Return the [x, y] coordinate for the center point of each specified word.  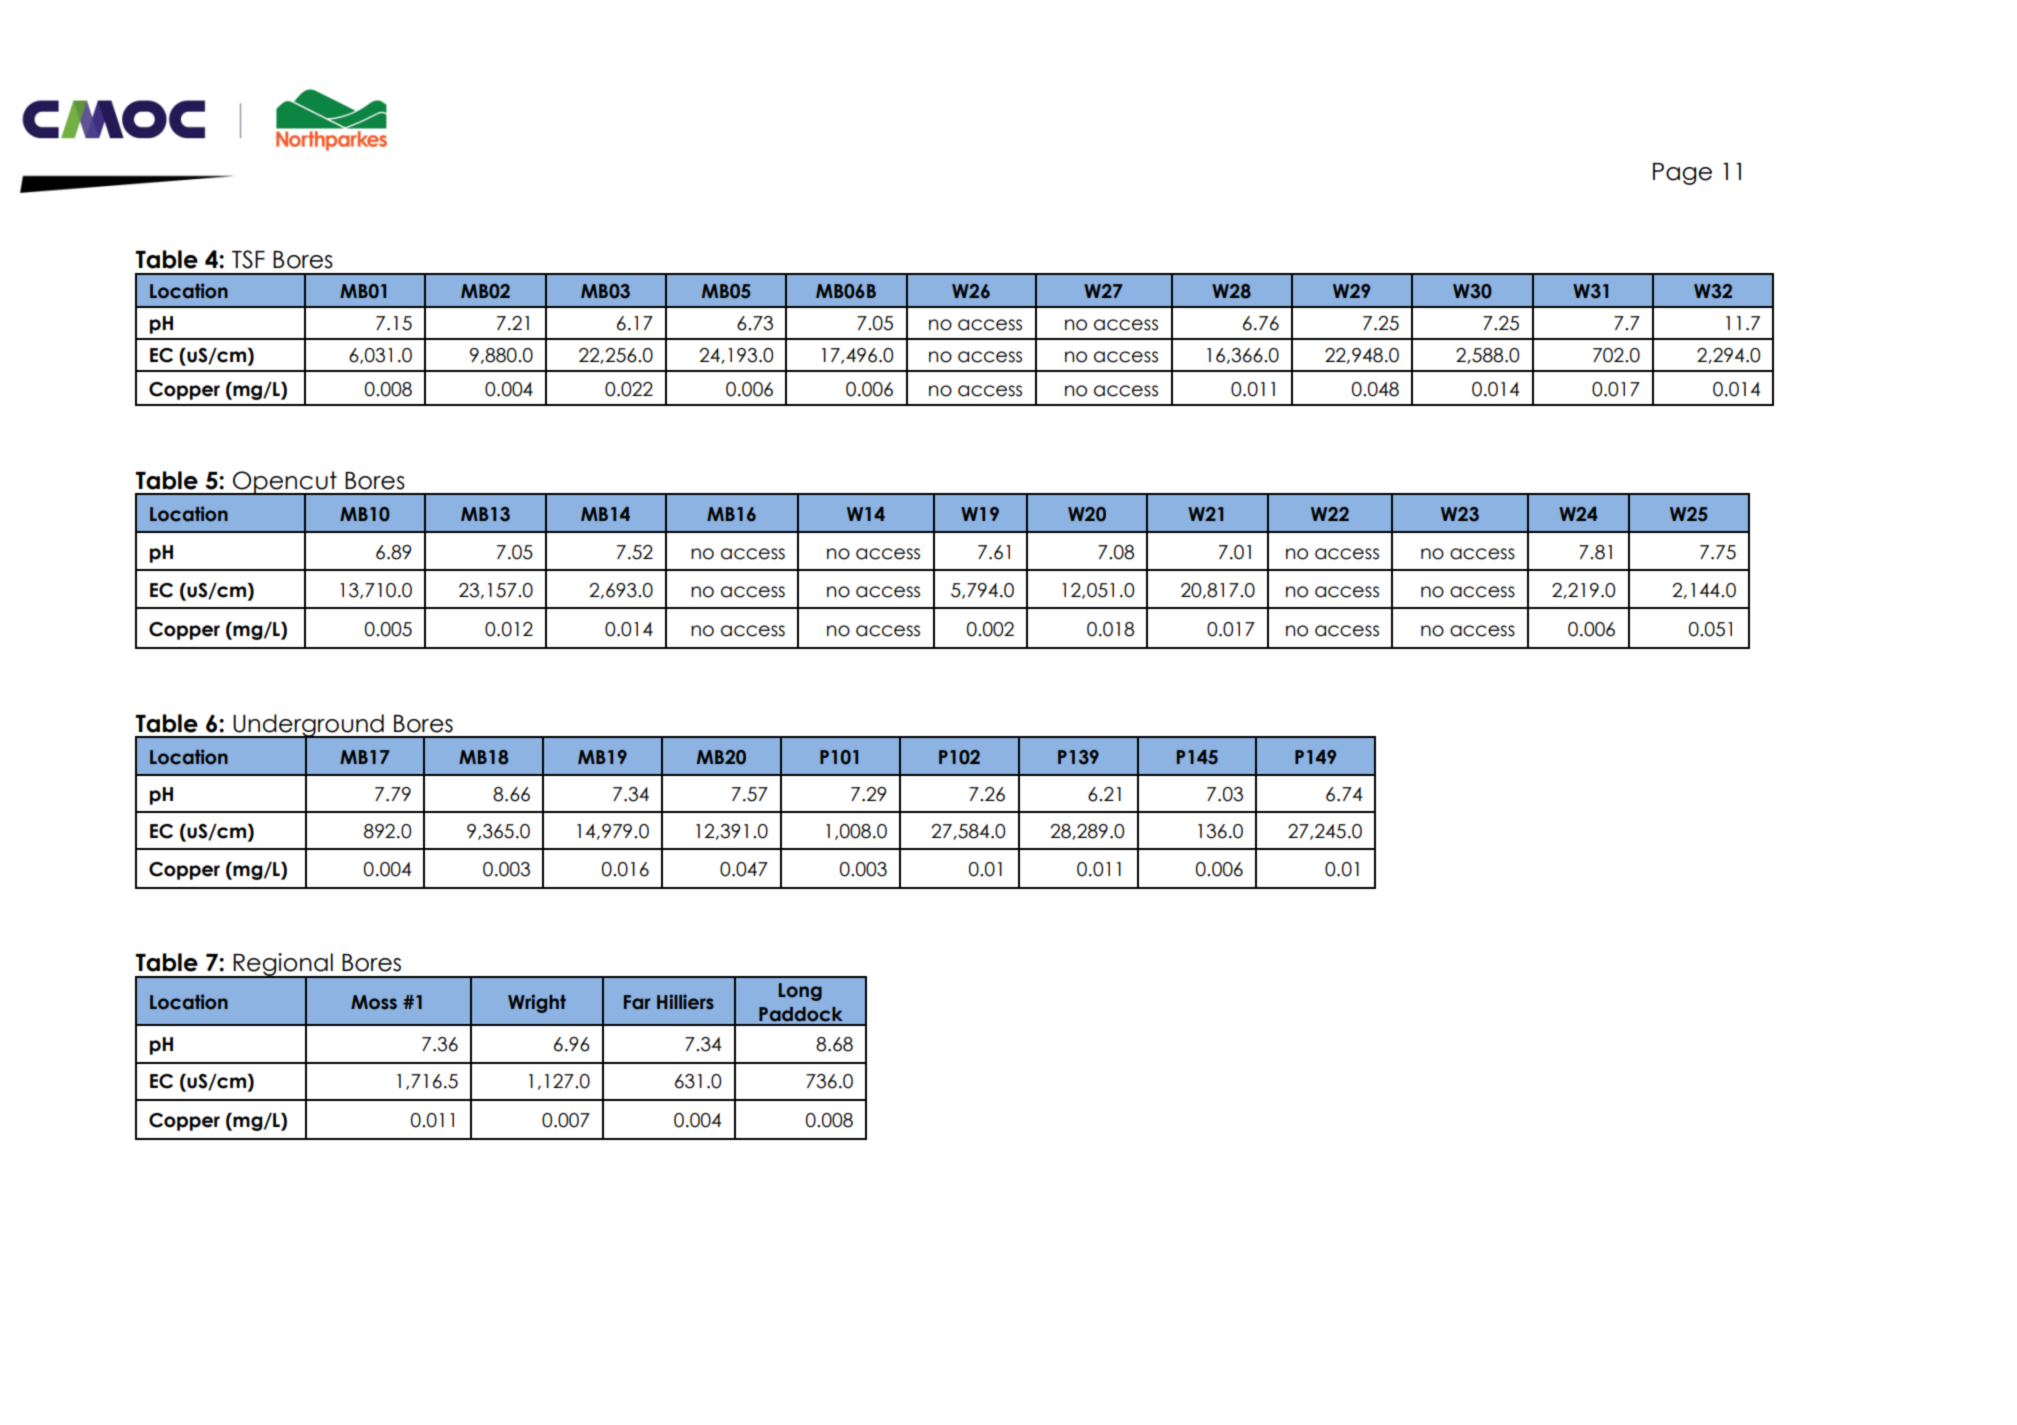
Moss [374, 1002]
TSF [248, 259]
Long [800, 992]
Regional [283, 966]
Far [637, 1002]
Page [1682, 174]
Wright [537, 1003]
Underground [308, 726]
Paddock [801, 1014]
